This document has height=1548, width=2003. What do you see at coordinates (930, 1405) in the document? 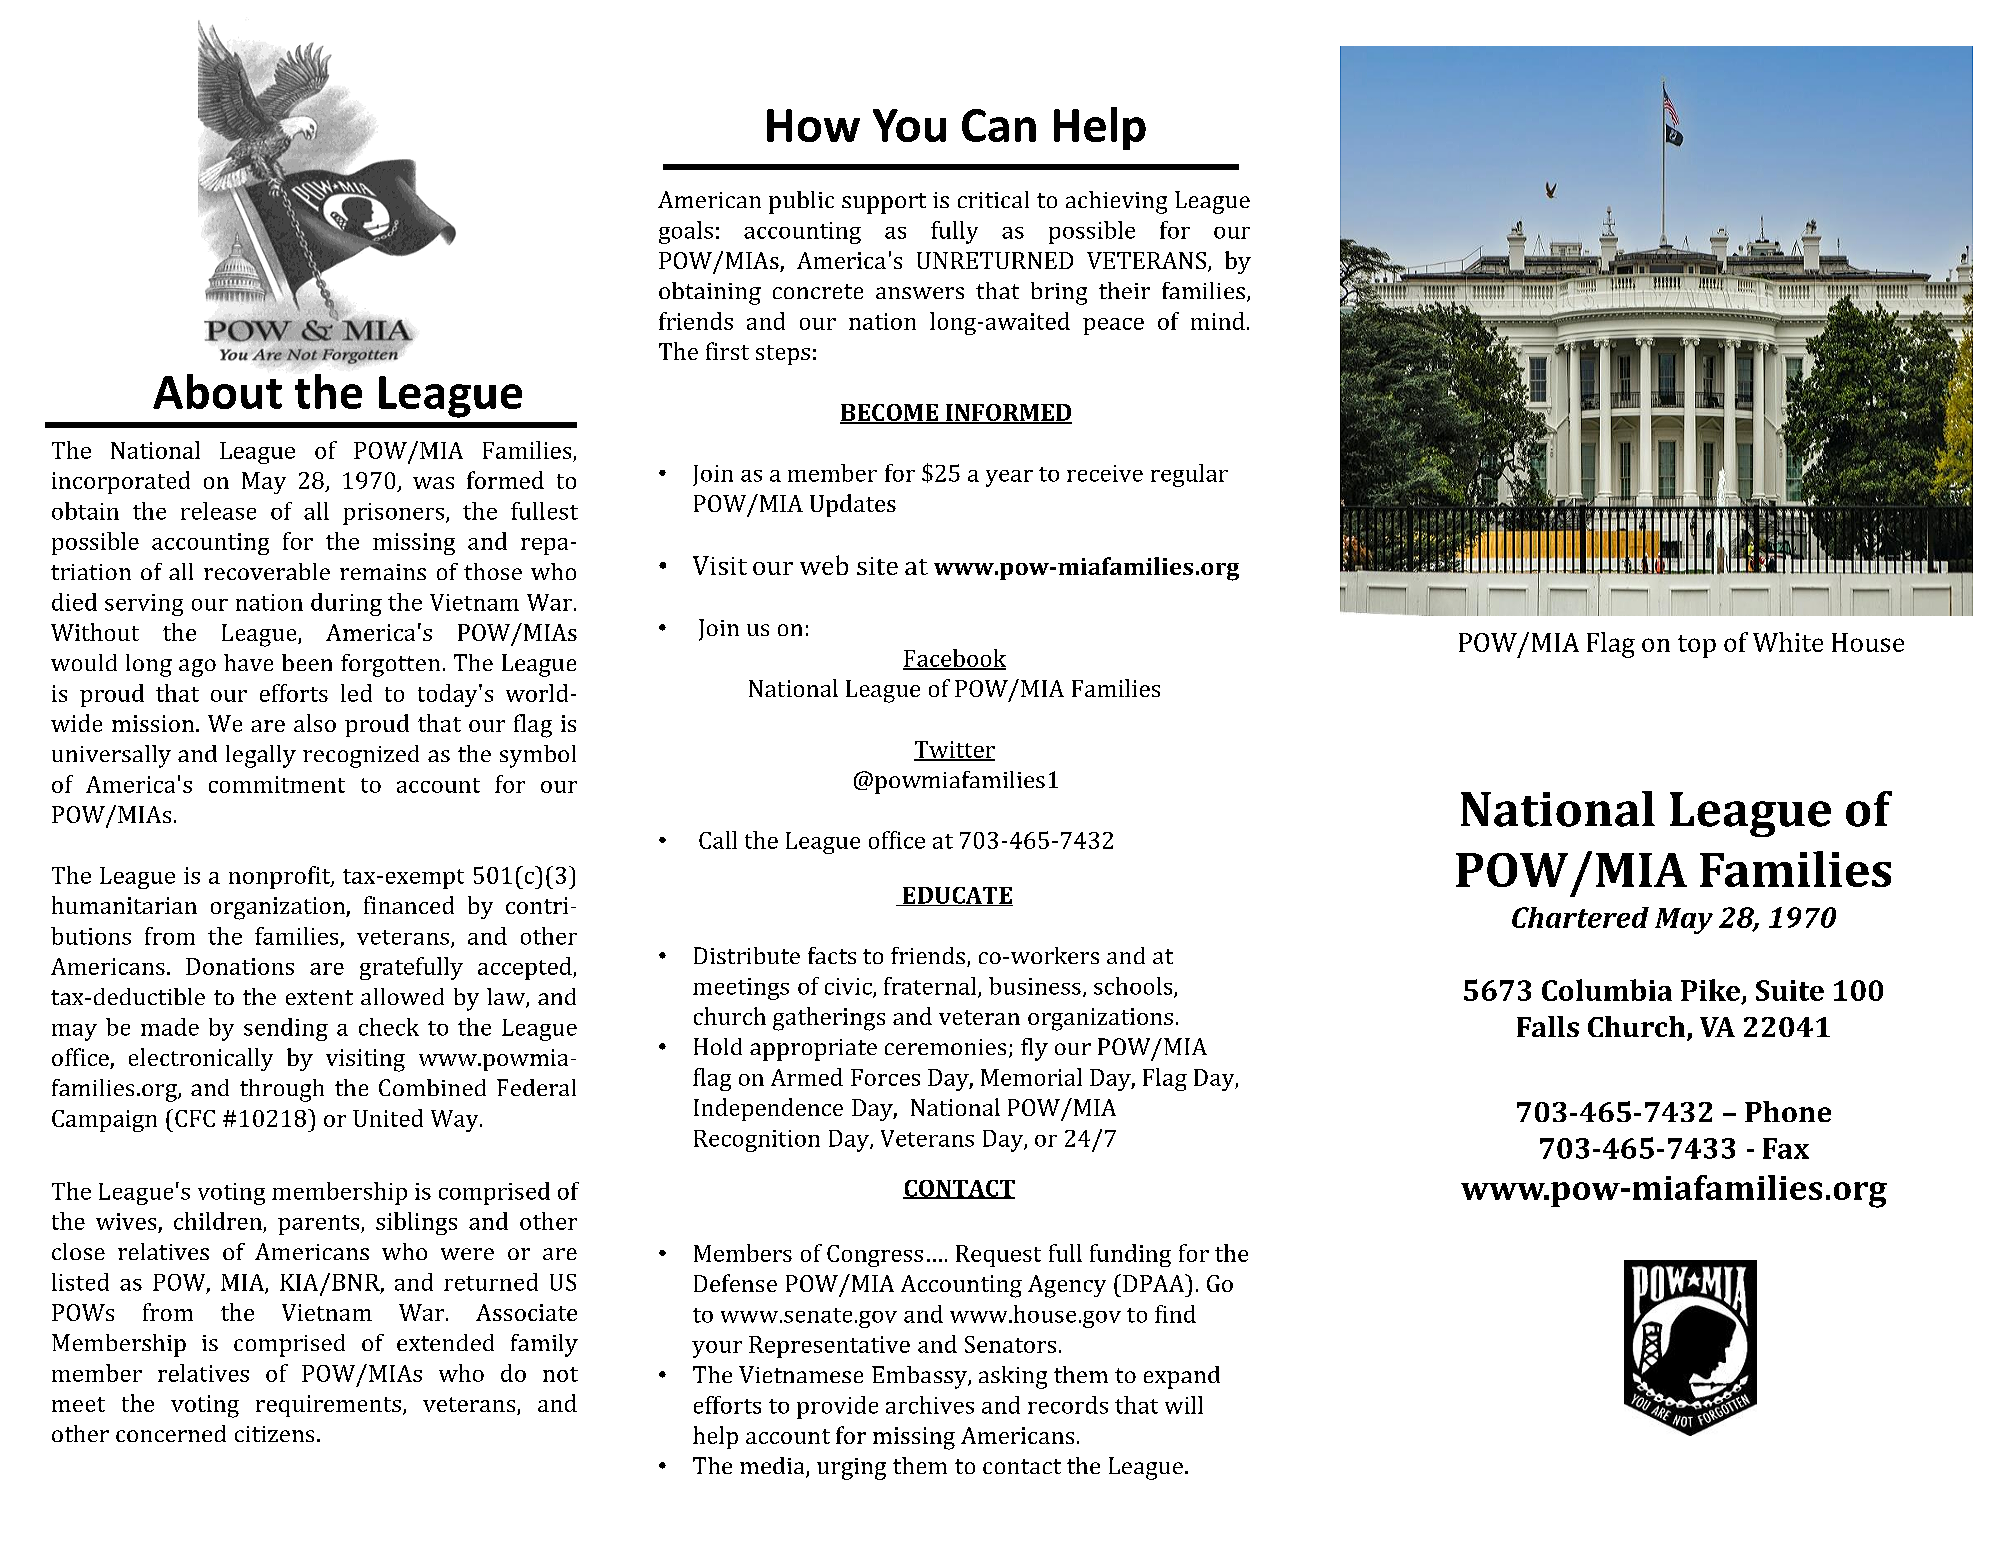
I see `archives` at bounding box center [930, 1405].
